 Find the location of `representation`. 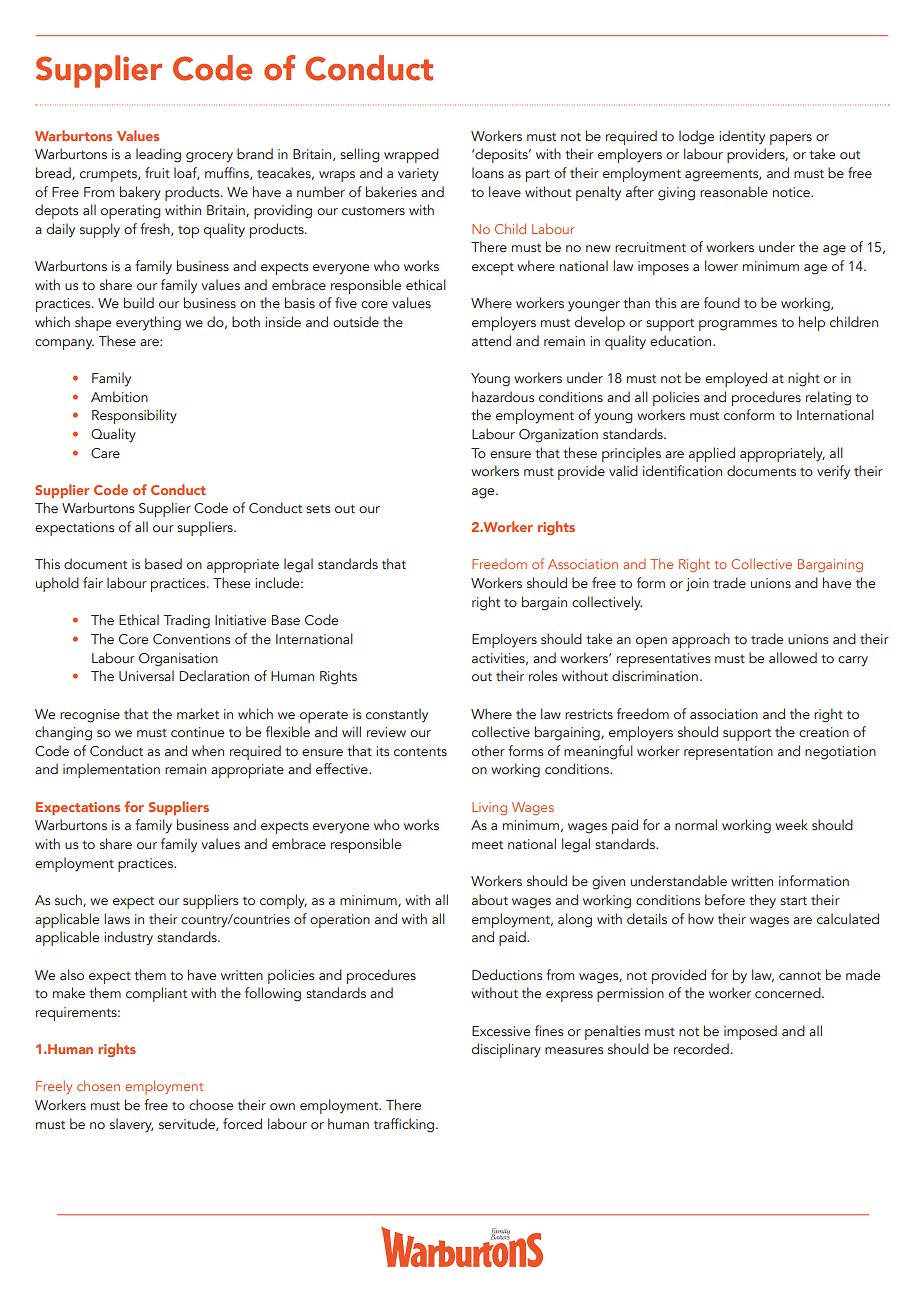

representation is located at coordinates (728, 753).
